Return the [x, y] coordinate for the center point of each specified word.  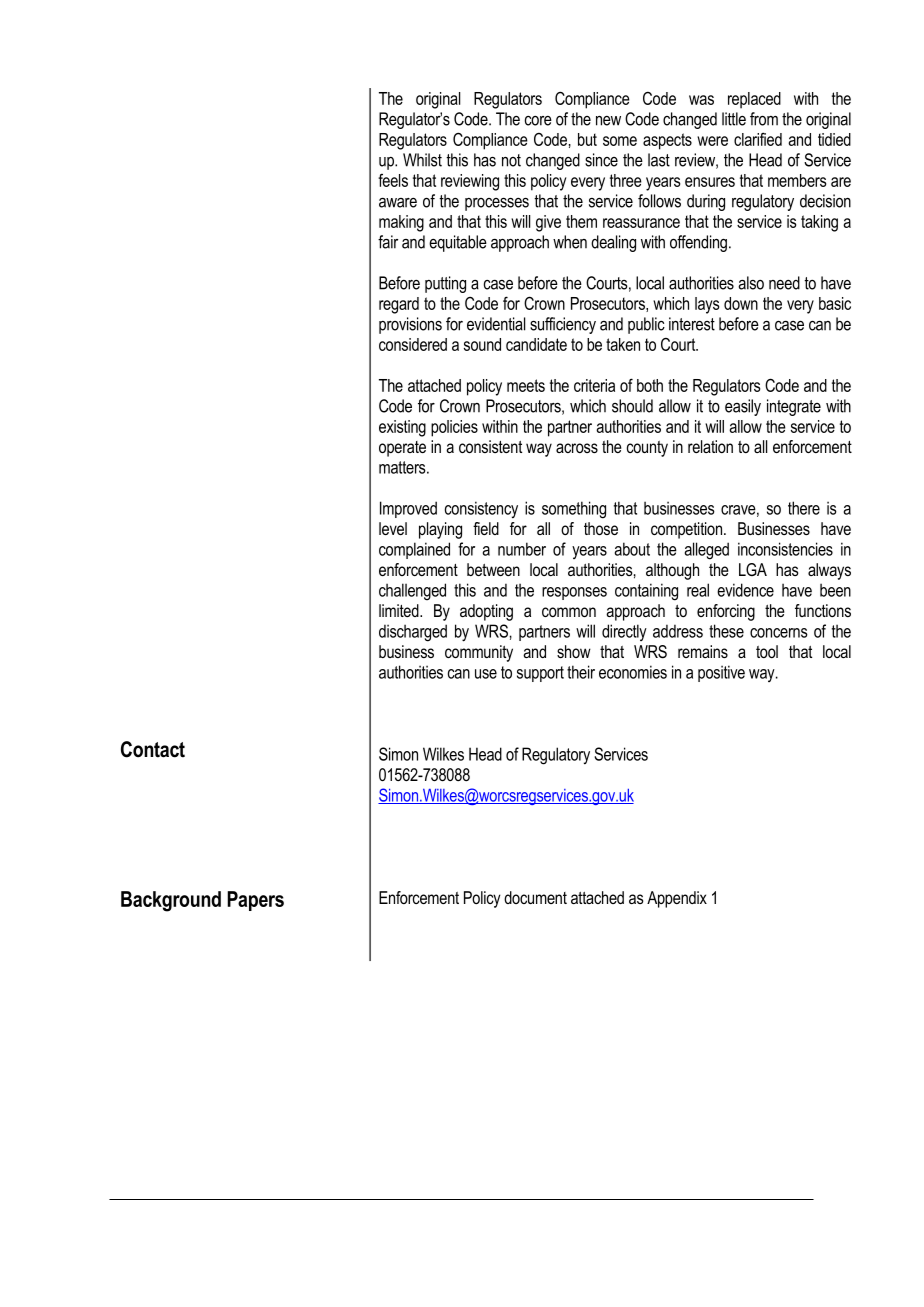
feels [393, 180]
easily [743, 407]
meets [526, 385]
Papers [255, 901]
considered [413, 344]
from [764, 119]
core [538, 121]
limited [400, 610]
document [535, 897]
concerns [779, 633]
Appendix [677, 899]
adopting [486, 612]
